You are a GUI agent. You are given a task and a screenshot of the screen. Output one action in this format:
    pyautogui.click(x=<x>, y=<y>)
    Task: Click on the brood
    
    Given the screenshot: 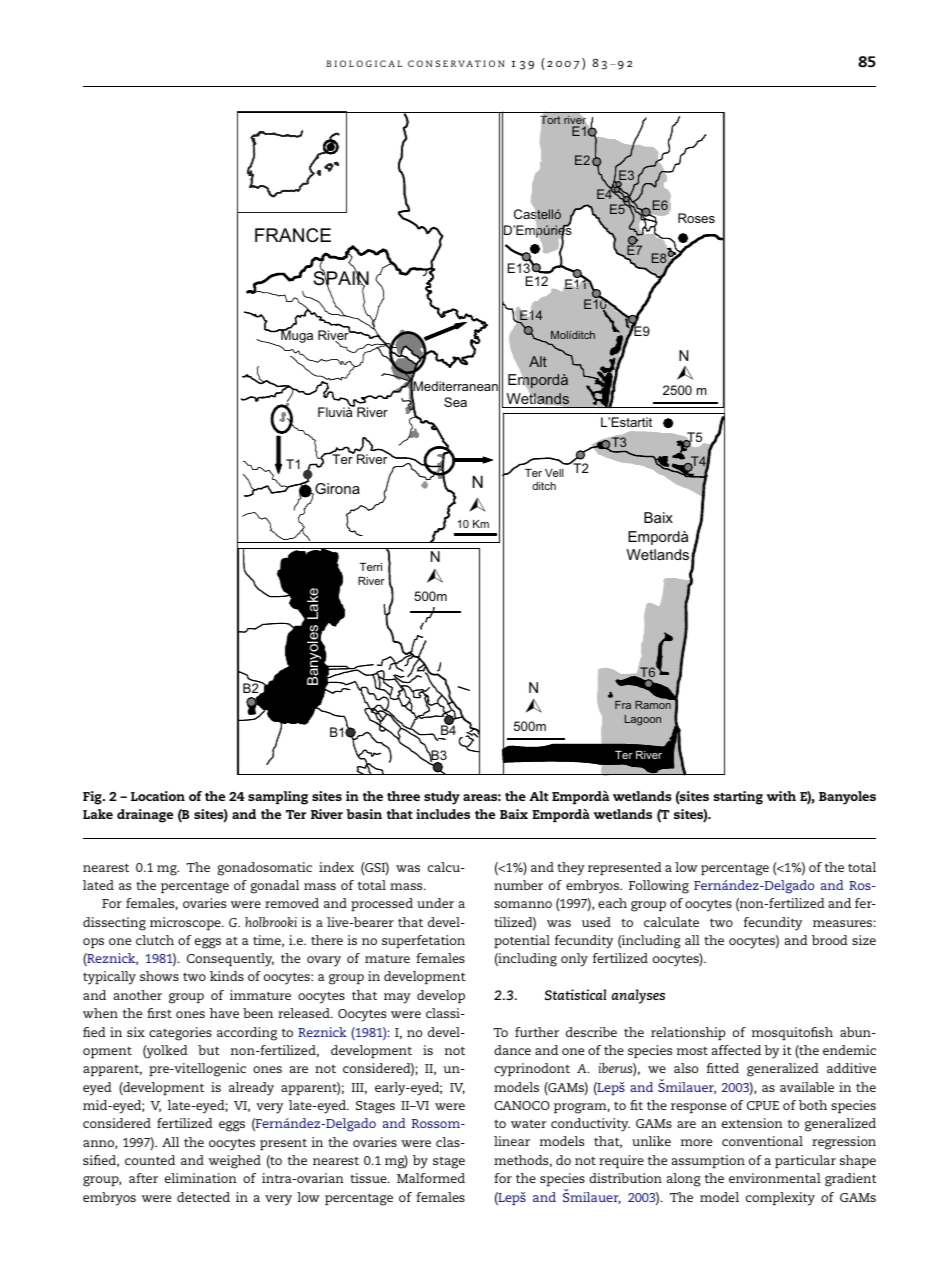 What is the action you would take?
    pyautogui.click(x=830, y=940)
